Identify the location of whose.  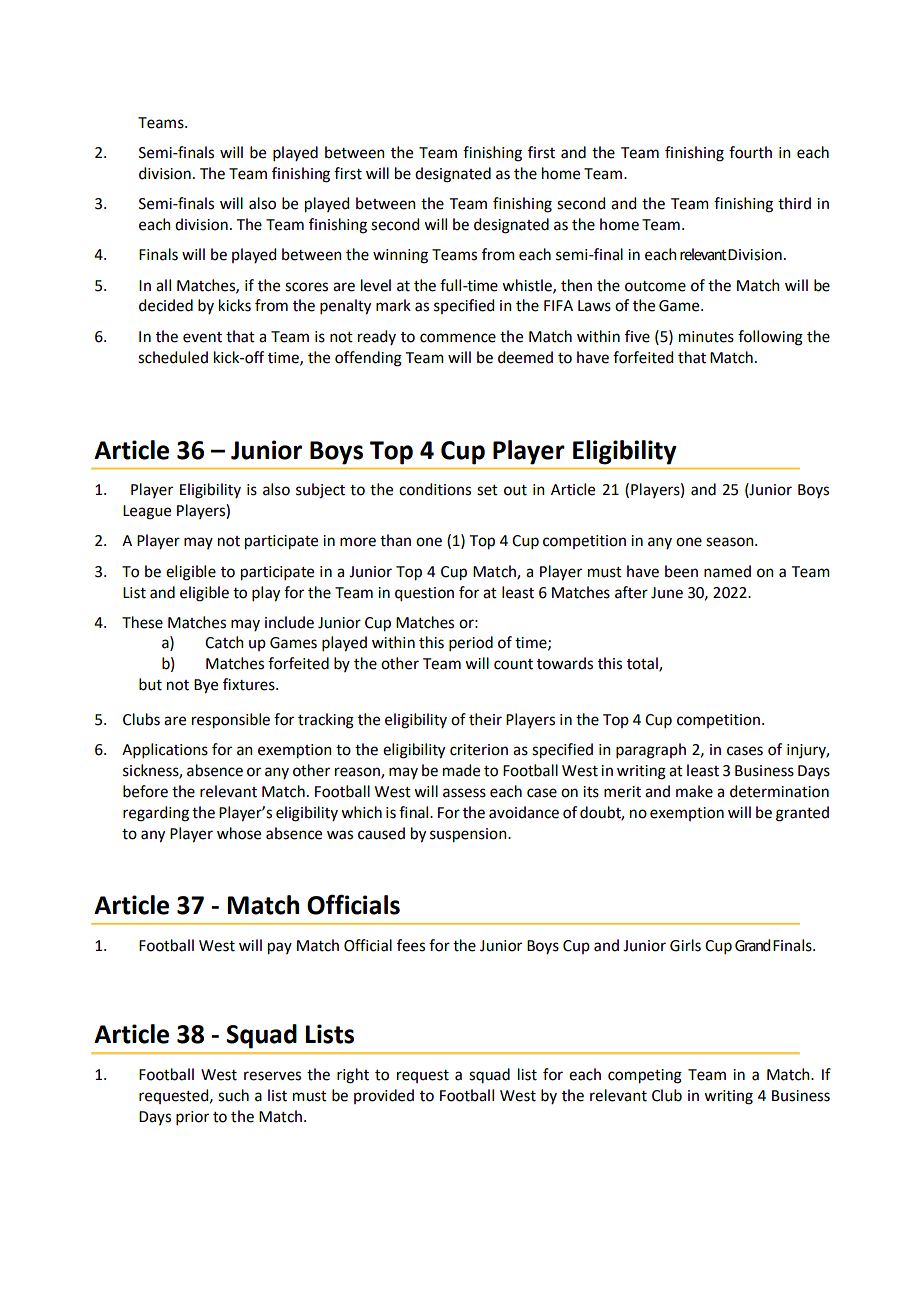
(239, 833).
